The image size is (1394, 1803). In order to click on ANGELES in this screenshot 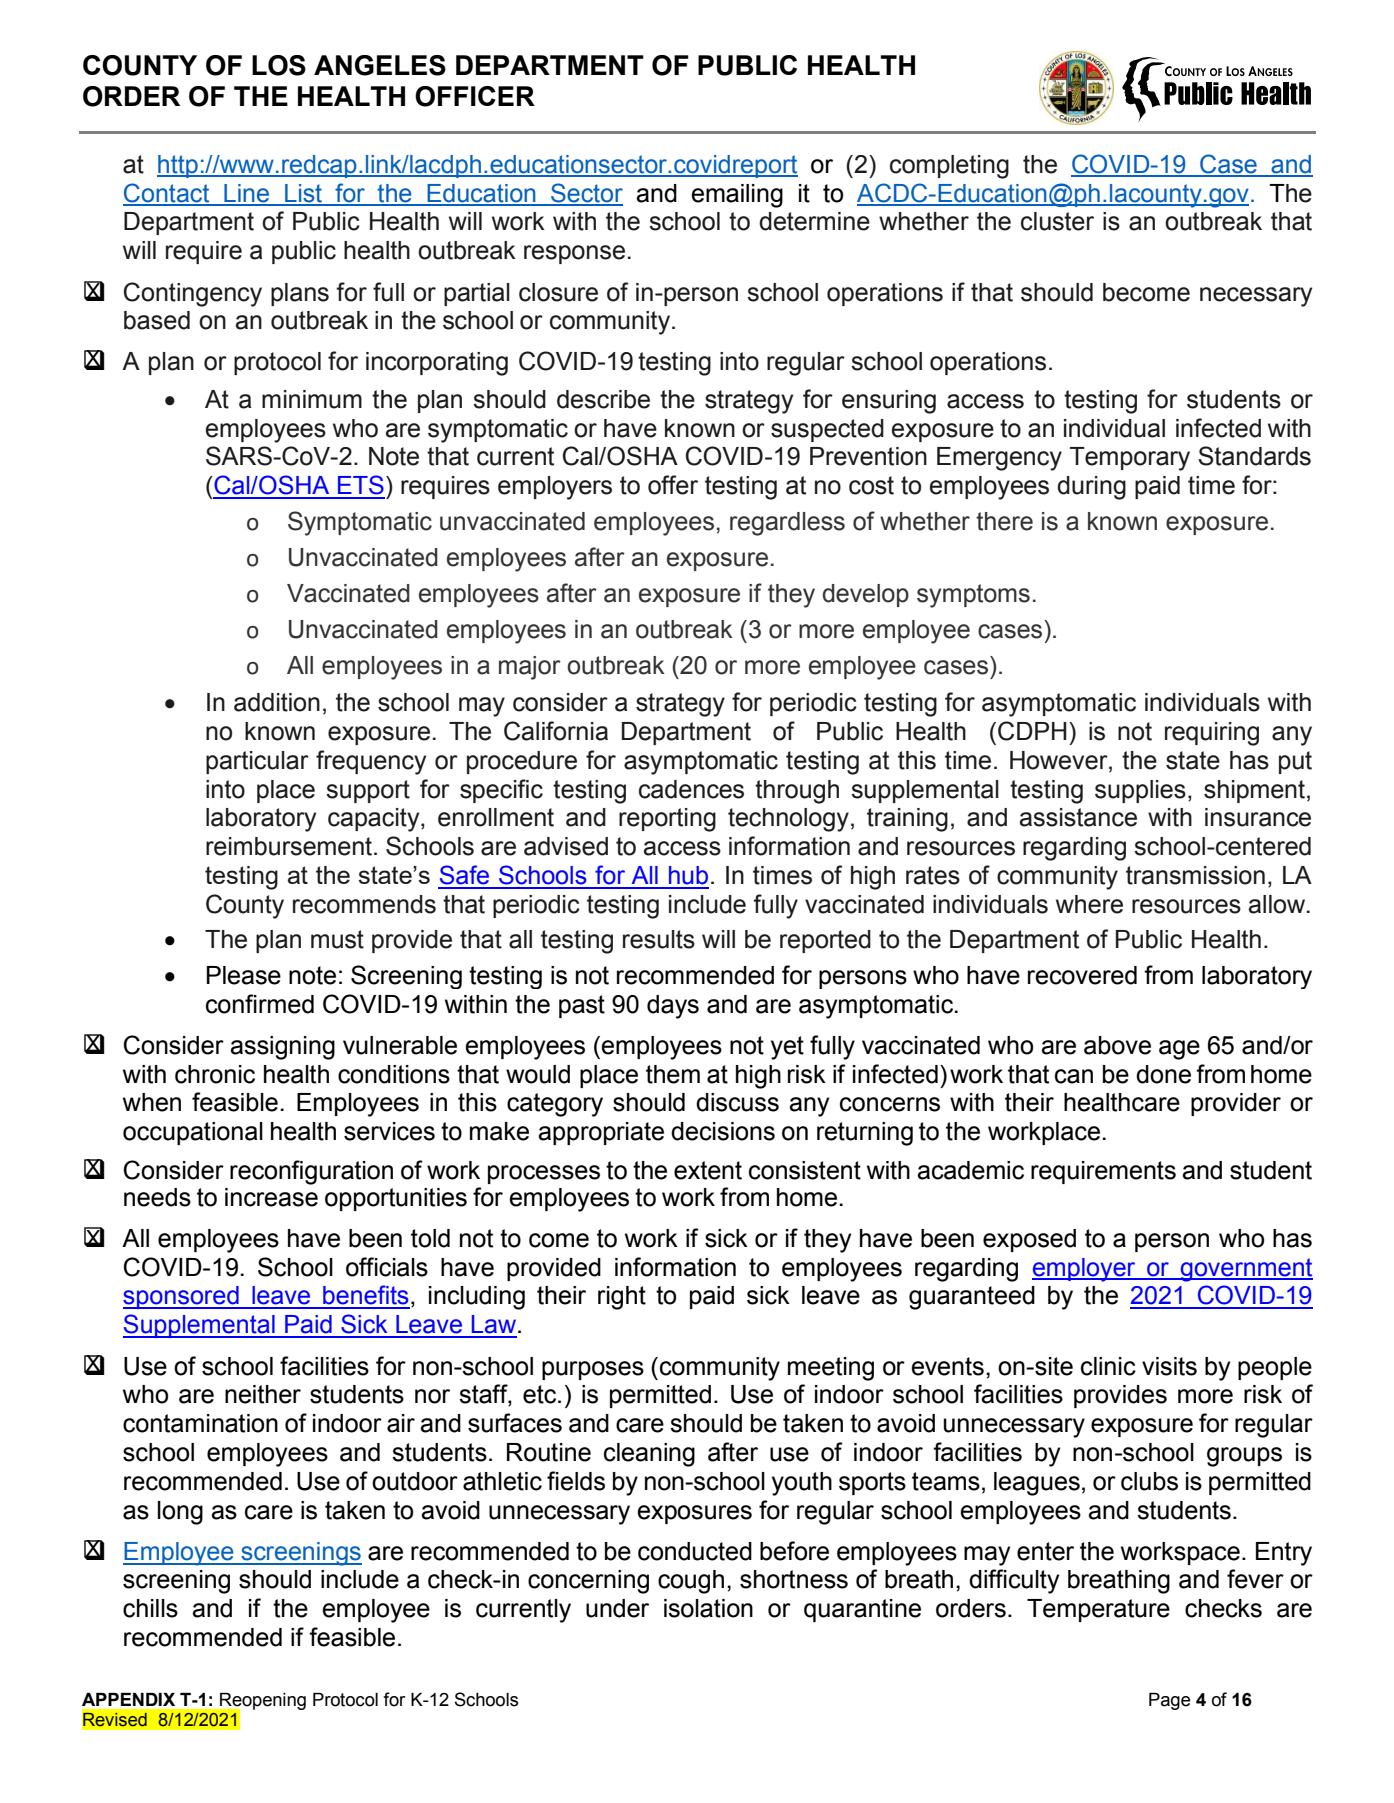, I will do `click(380, 65)`.
